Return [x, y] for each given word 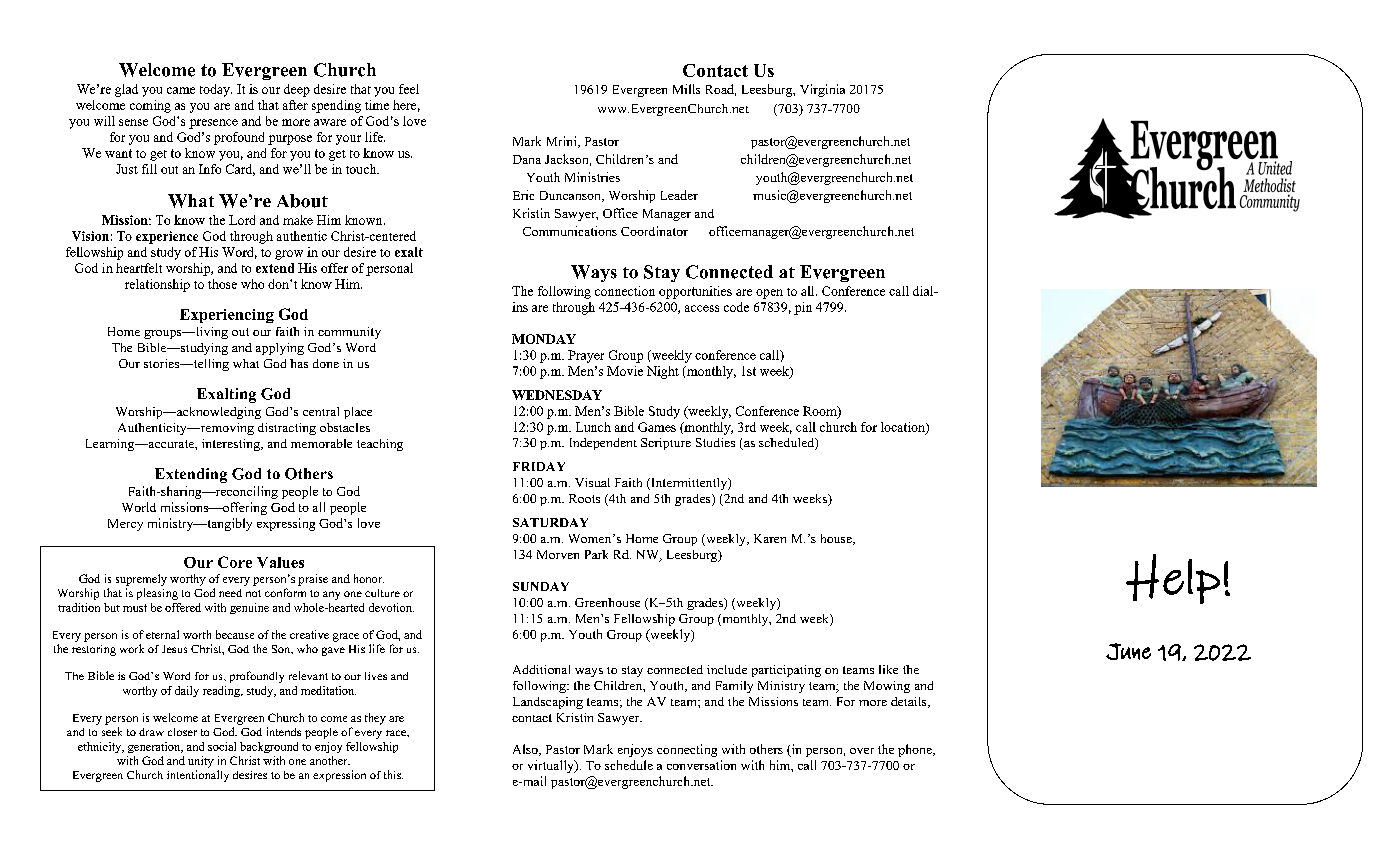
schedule [629, 765]
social [222, 746]
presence [213, 124]
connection [625, 291]
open [769, 294]
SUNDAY [541, 586]
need [230, 593]
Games [657, 427]
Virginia [822, 90]
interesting [232, 445]
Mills [686, 89]
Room [821, 412]
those [222, 284]
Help [1173, 579]
